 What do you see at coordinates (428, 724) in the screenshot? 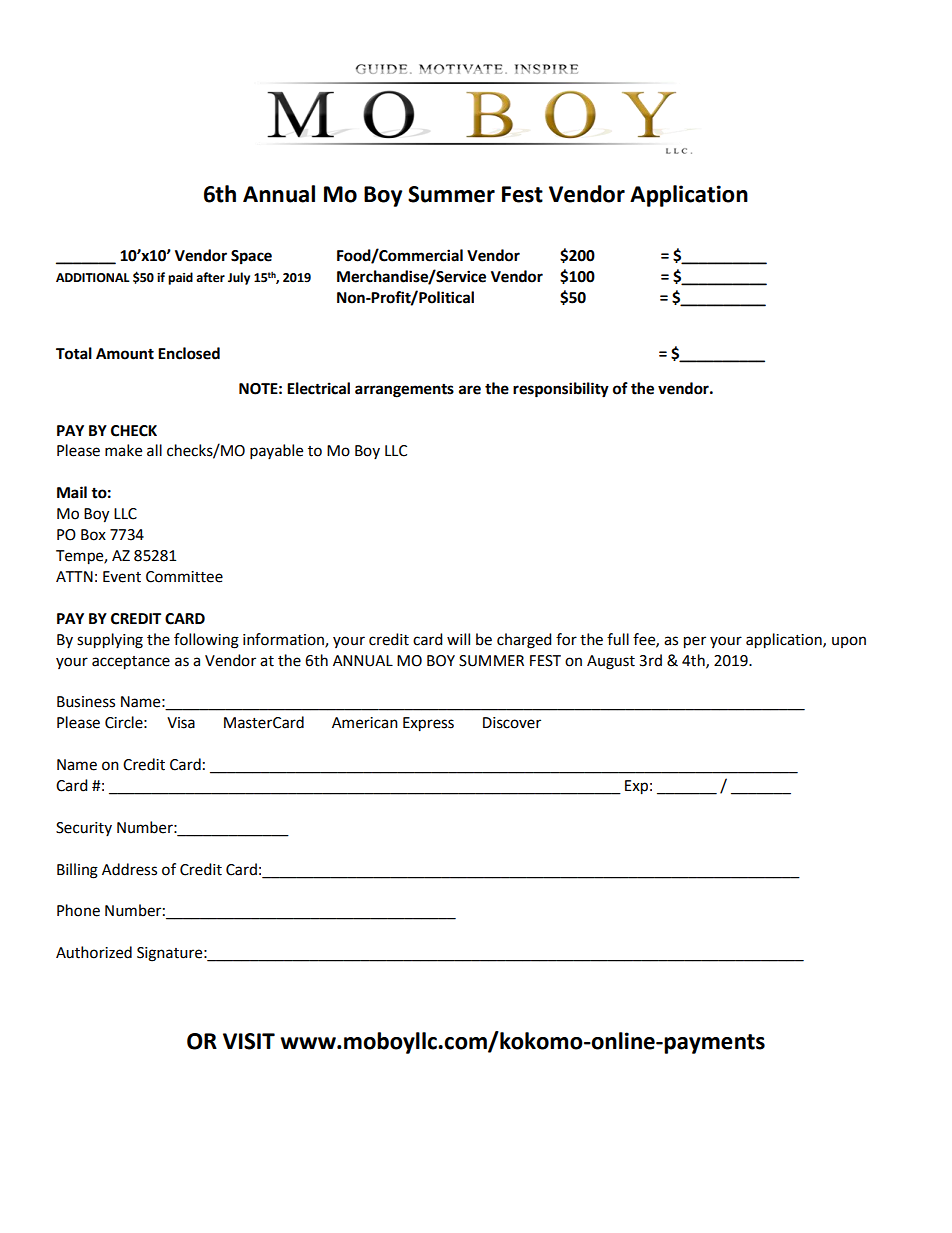
I see `Express` at bounding box center [428, 724].
